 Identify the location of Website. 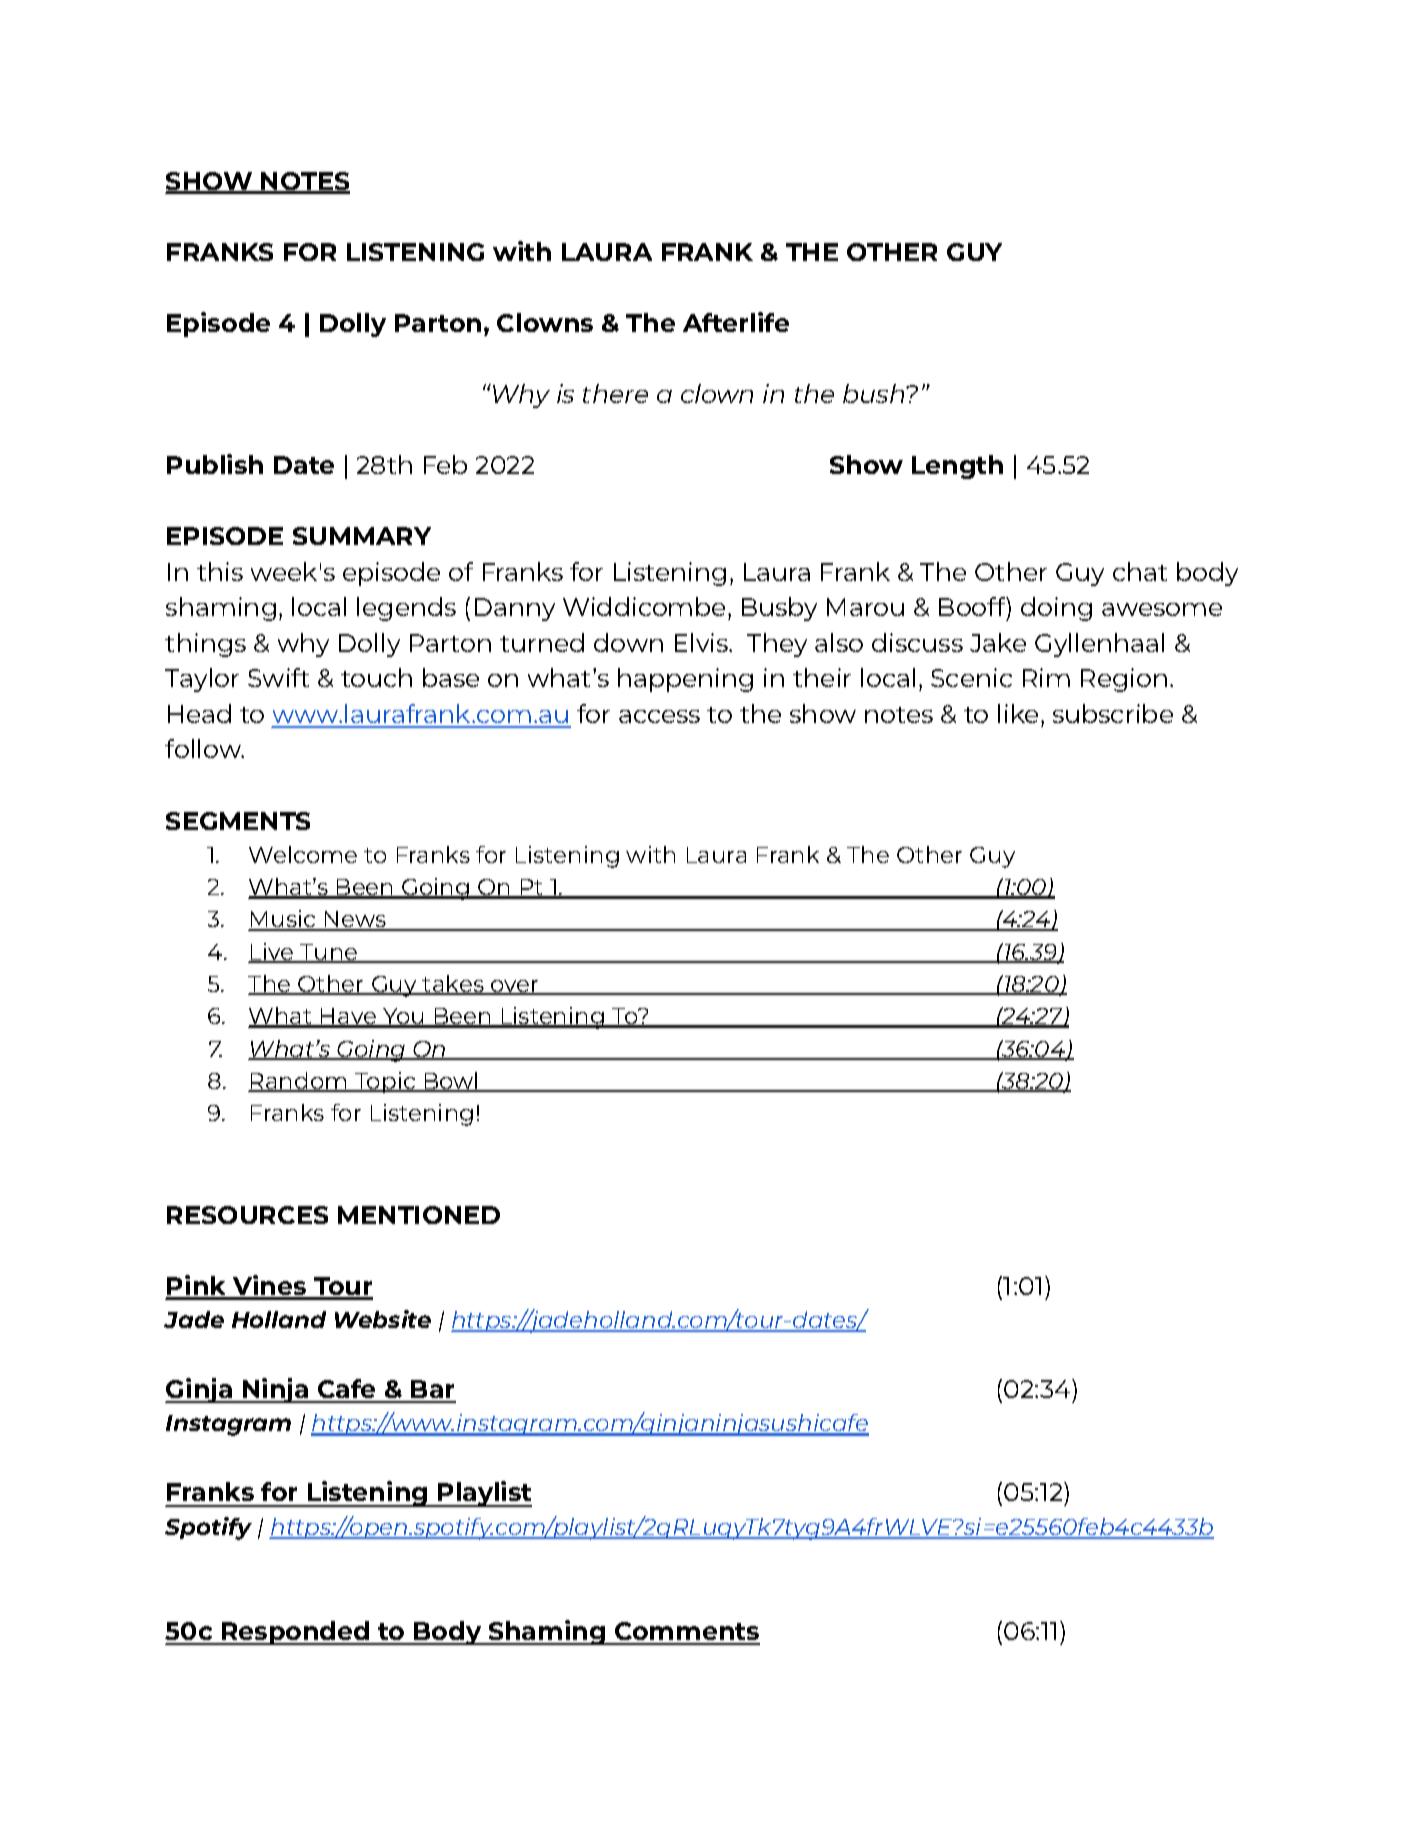
(383, 1319).
